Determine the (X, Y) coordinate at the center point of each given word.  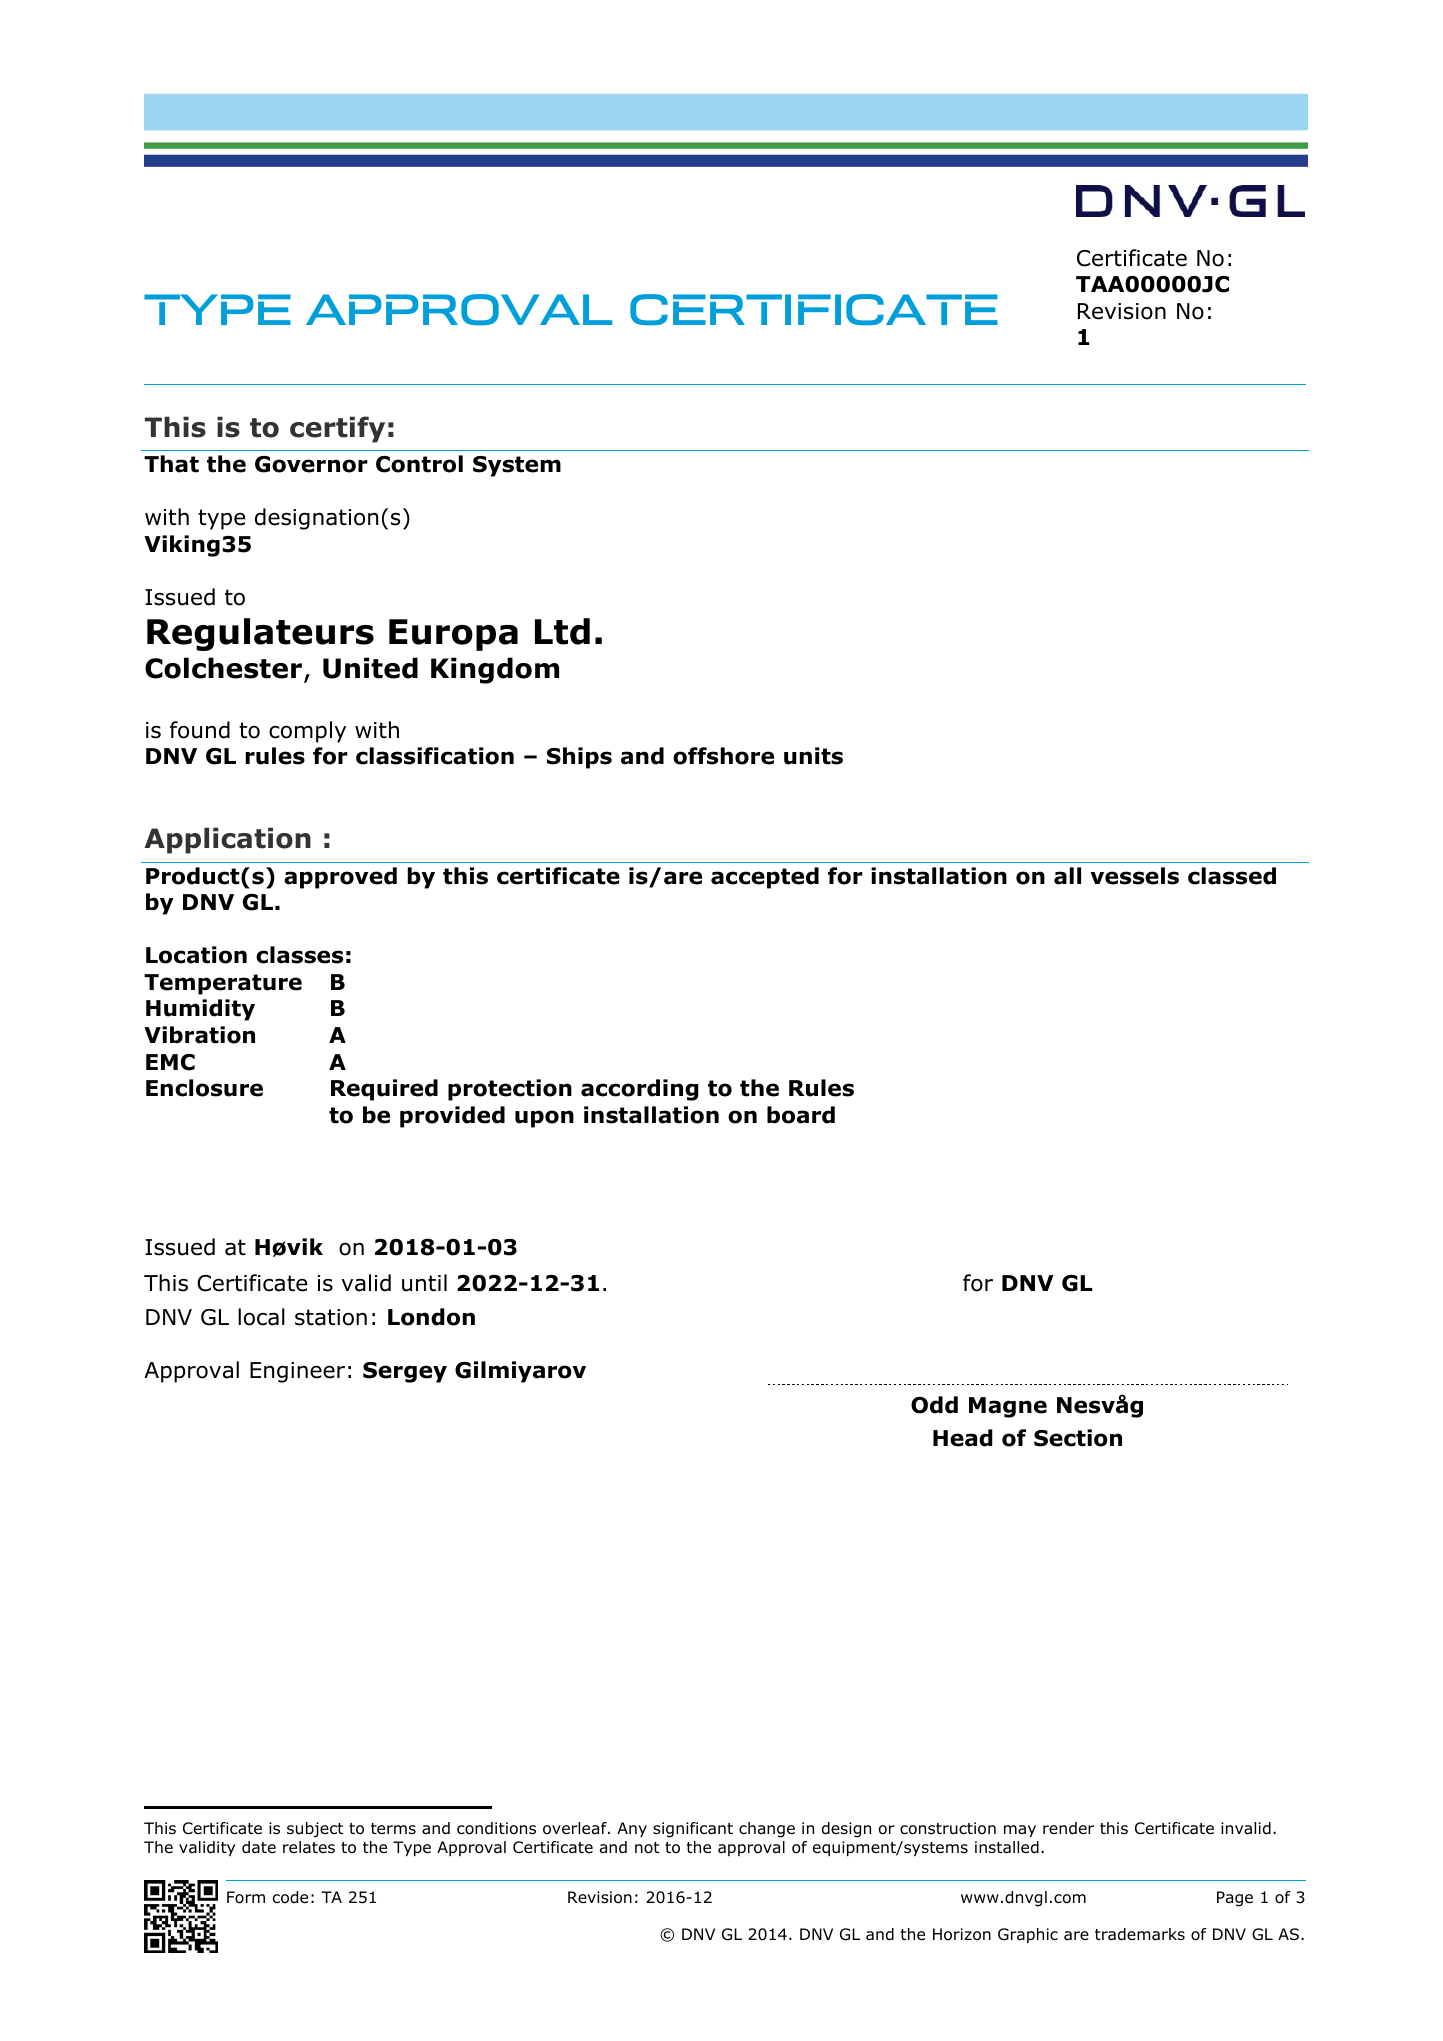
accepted (765, 878)
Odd (934, 1405)
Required (384, 1090)
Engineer (297, 1372)
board (801, 1115)
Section (1078, 1438)
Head (963, 1438)
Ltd (562, 631)
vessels (1134, 876)
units (813, 756)
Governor (311, 464)
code (290, 1897)
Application (227, 840)
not (647, 1848)
